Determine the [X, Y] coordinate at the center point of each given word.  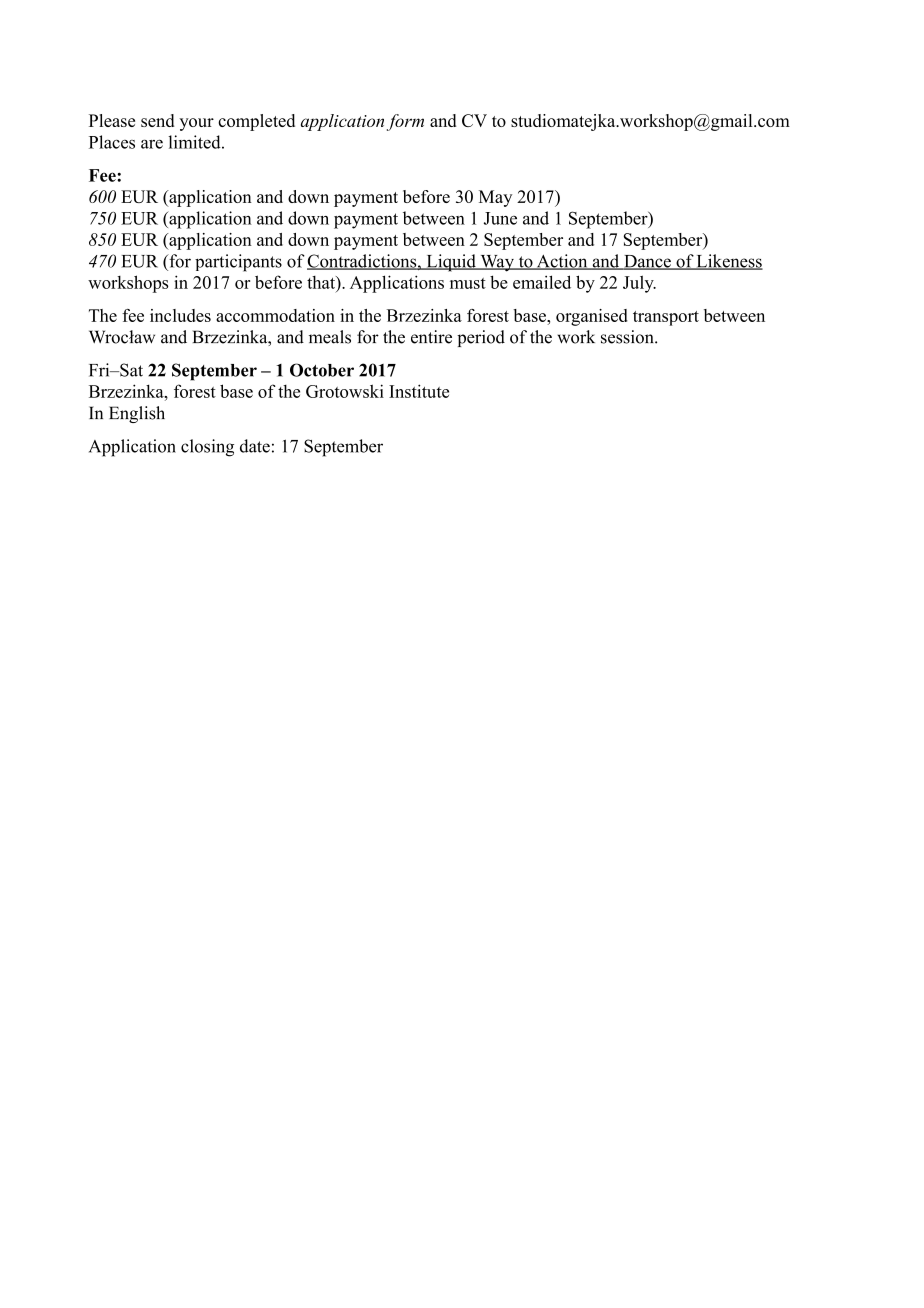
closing [207, 448]
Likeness [729, 262]
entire [431, 337]
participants [238, 263]
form [405, 122]
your [196, 124]
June [500, 218]
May [495, 198]
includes [180, 315]
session [628, 337]
